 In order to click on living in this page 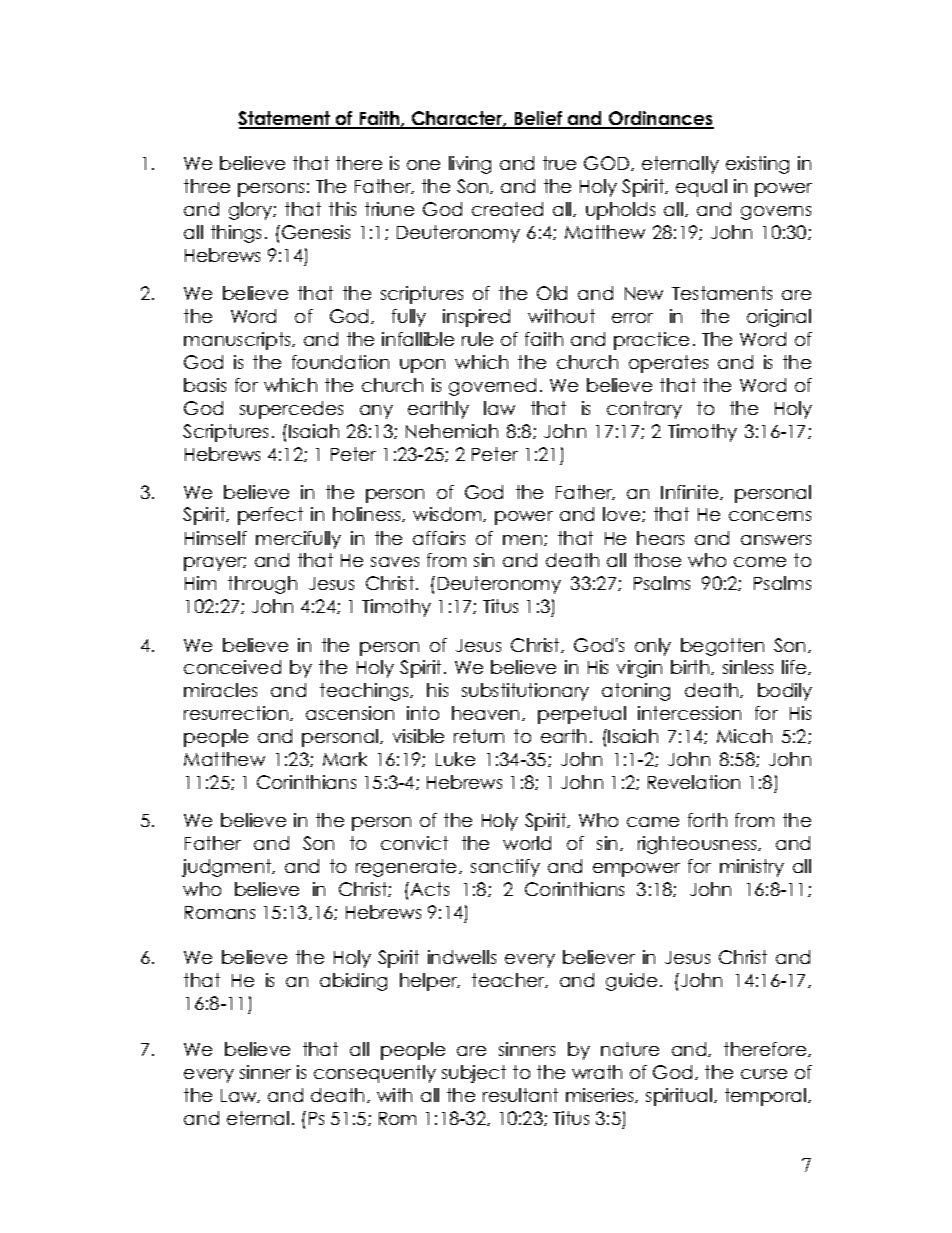, I will do `click(470, 165)`.
